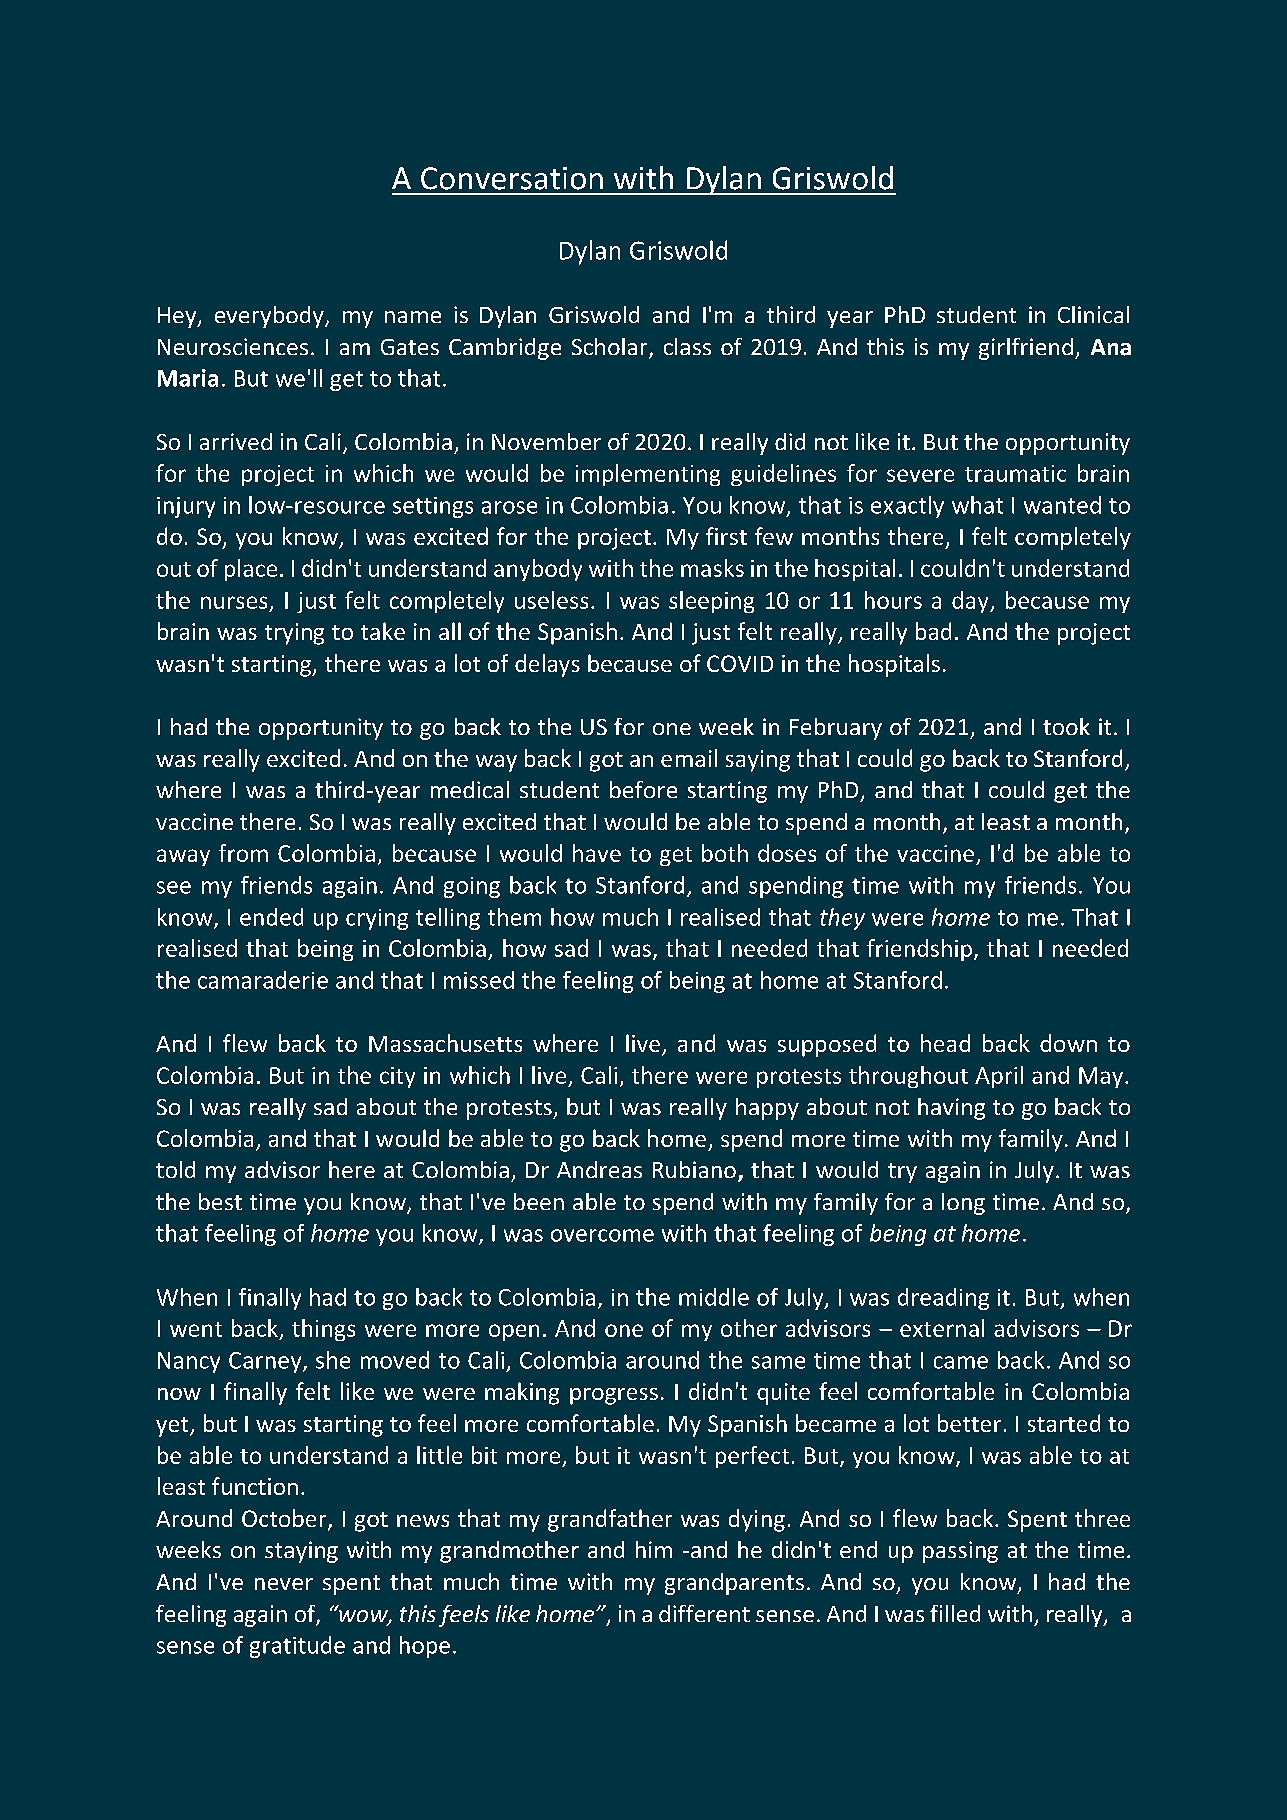  Describe the element at coordinates (270, 317) in the document. I see `everybody` at that location.
